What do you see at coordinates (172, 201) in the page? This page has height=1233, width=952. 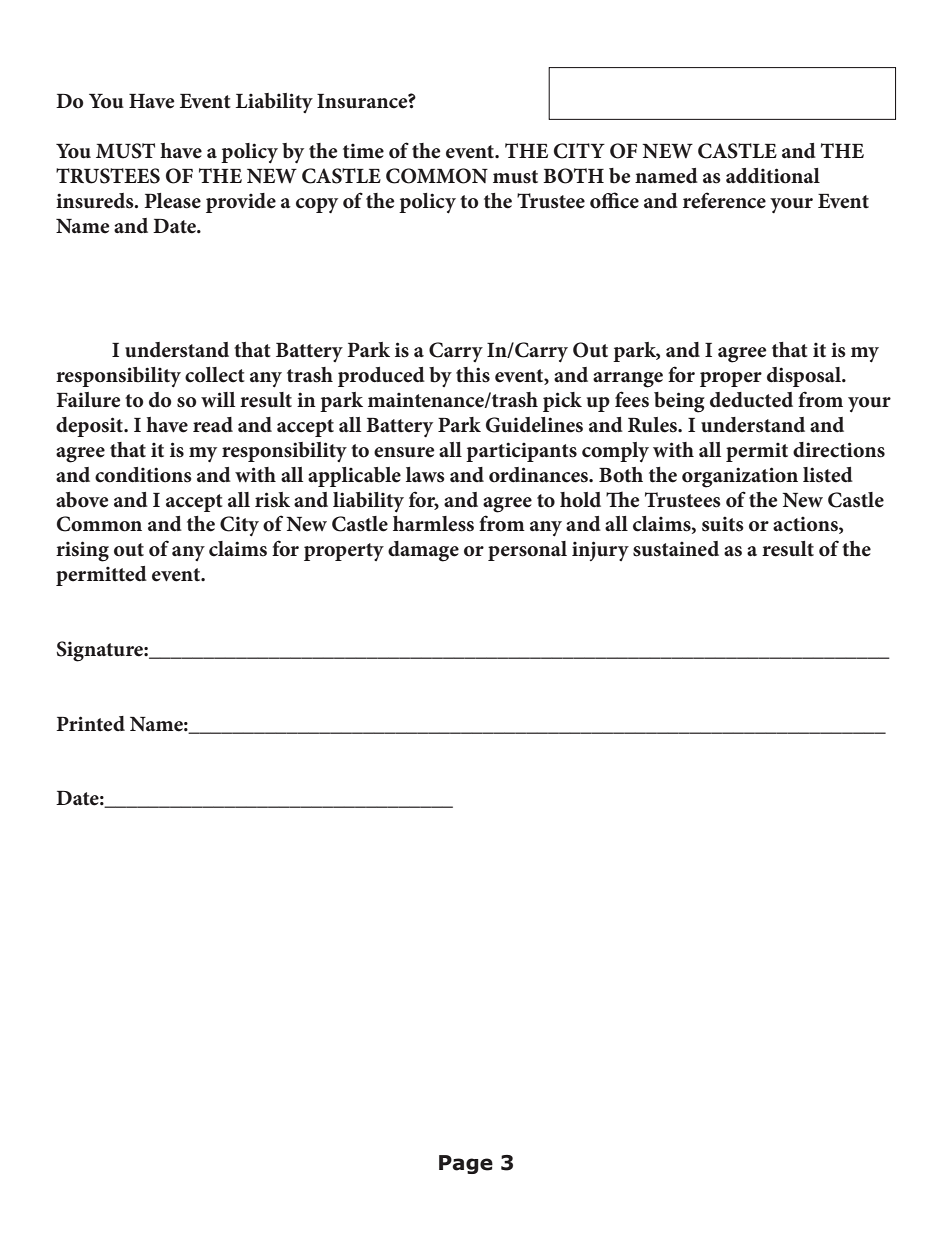 I see `Please` at bounding box center [172, 201].
